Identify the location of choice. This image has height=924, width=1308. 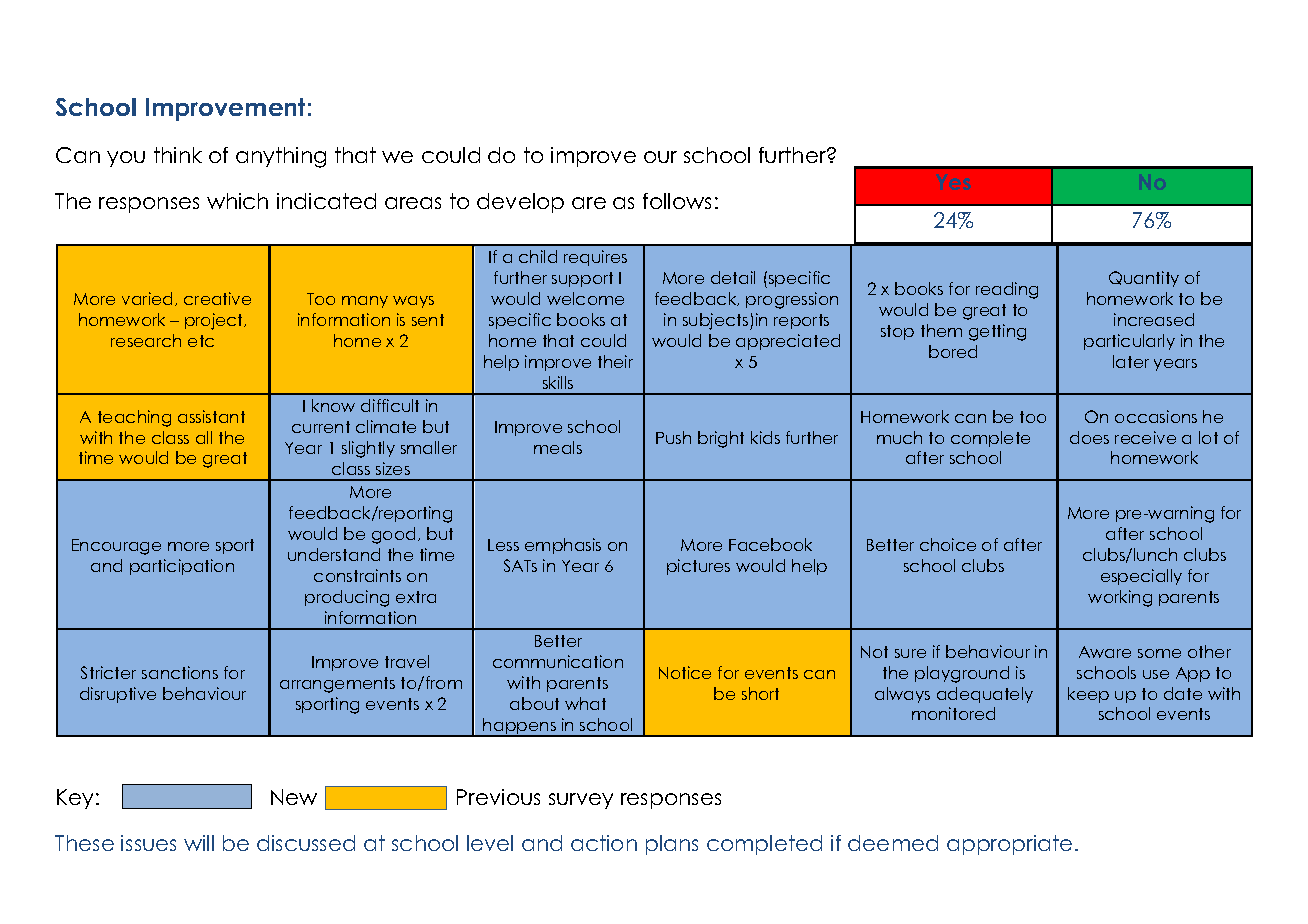
(948, 544).
